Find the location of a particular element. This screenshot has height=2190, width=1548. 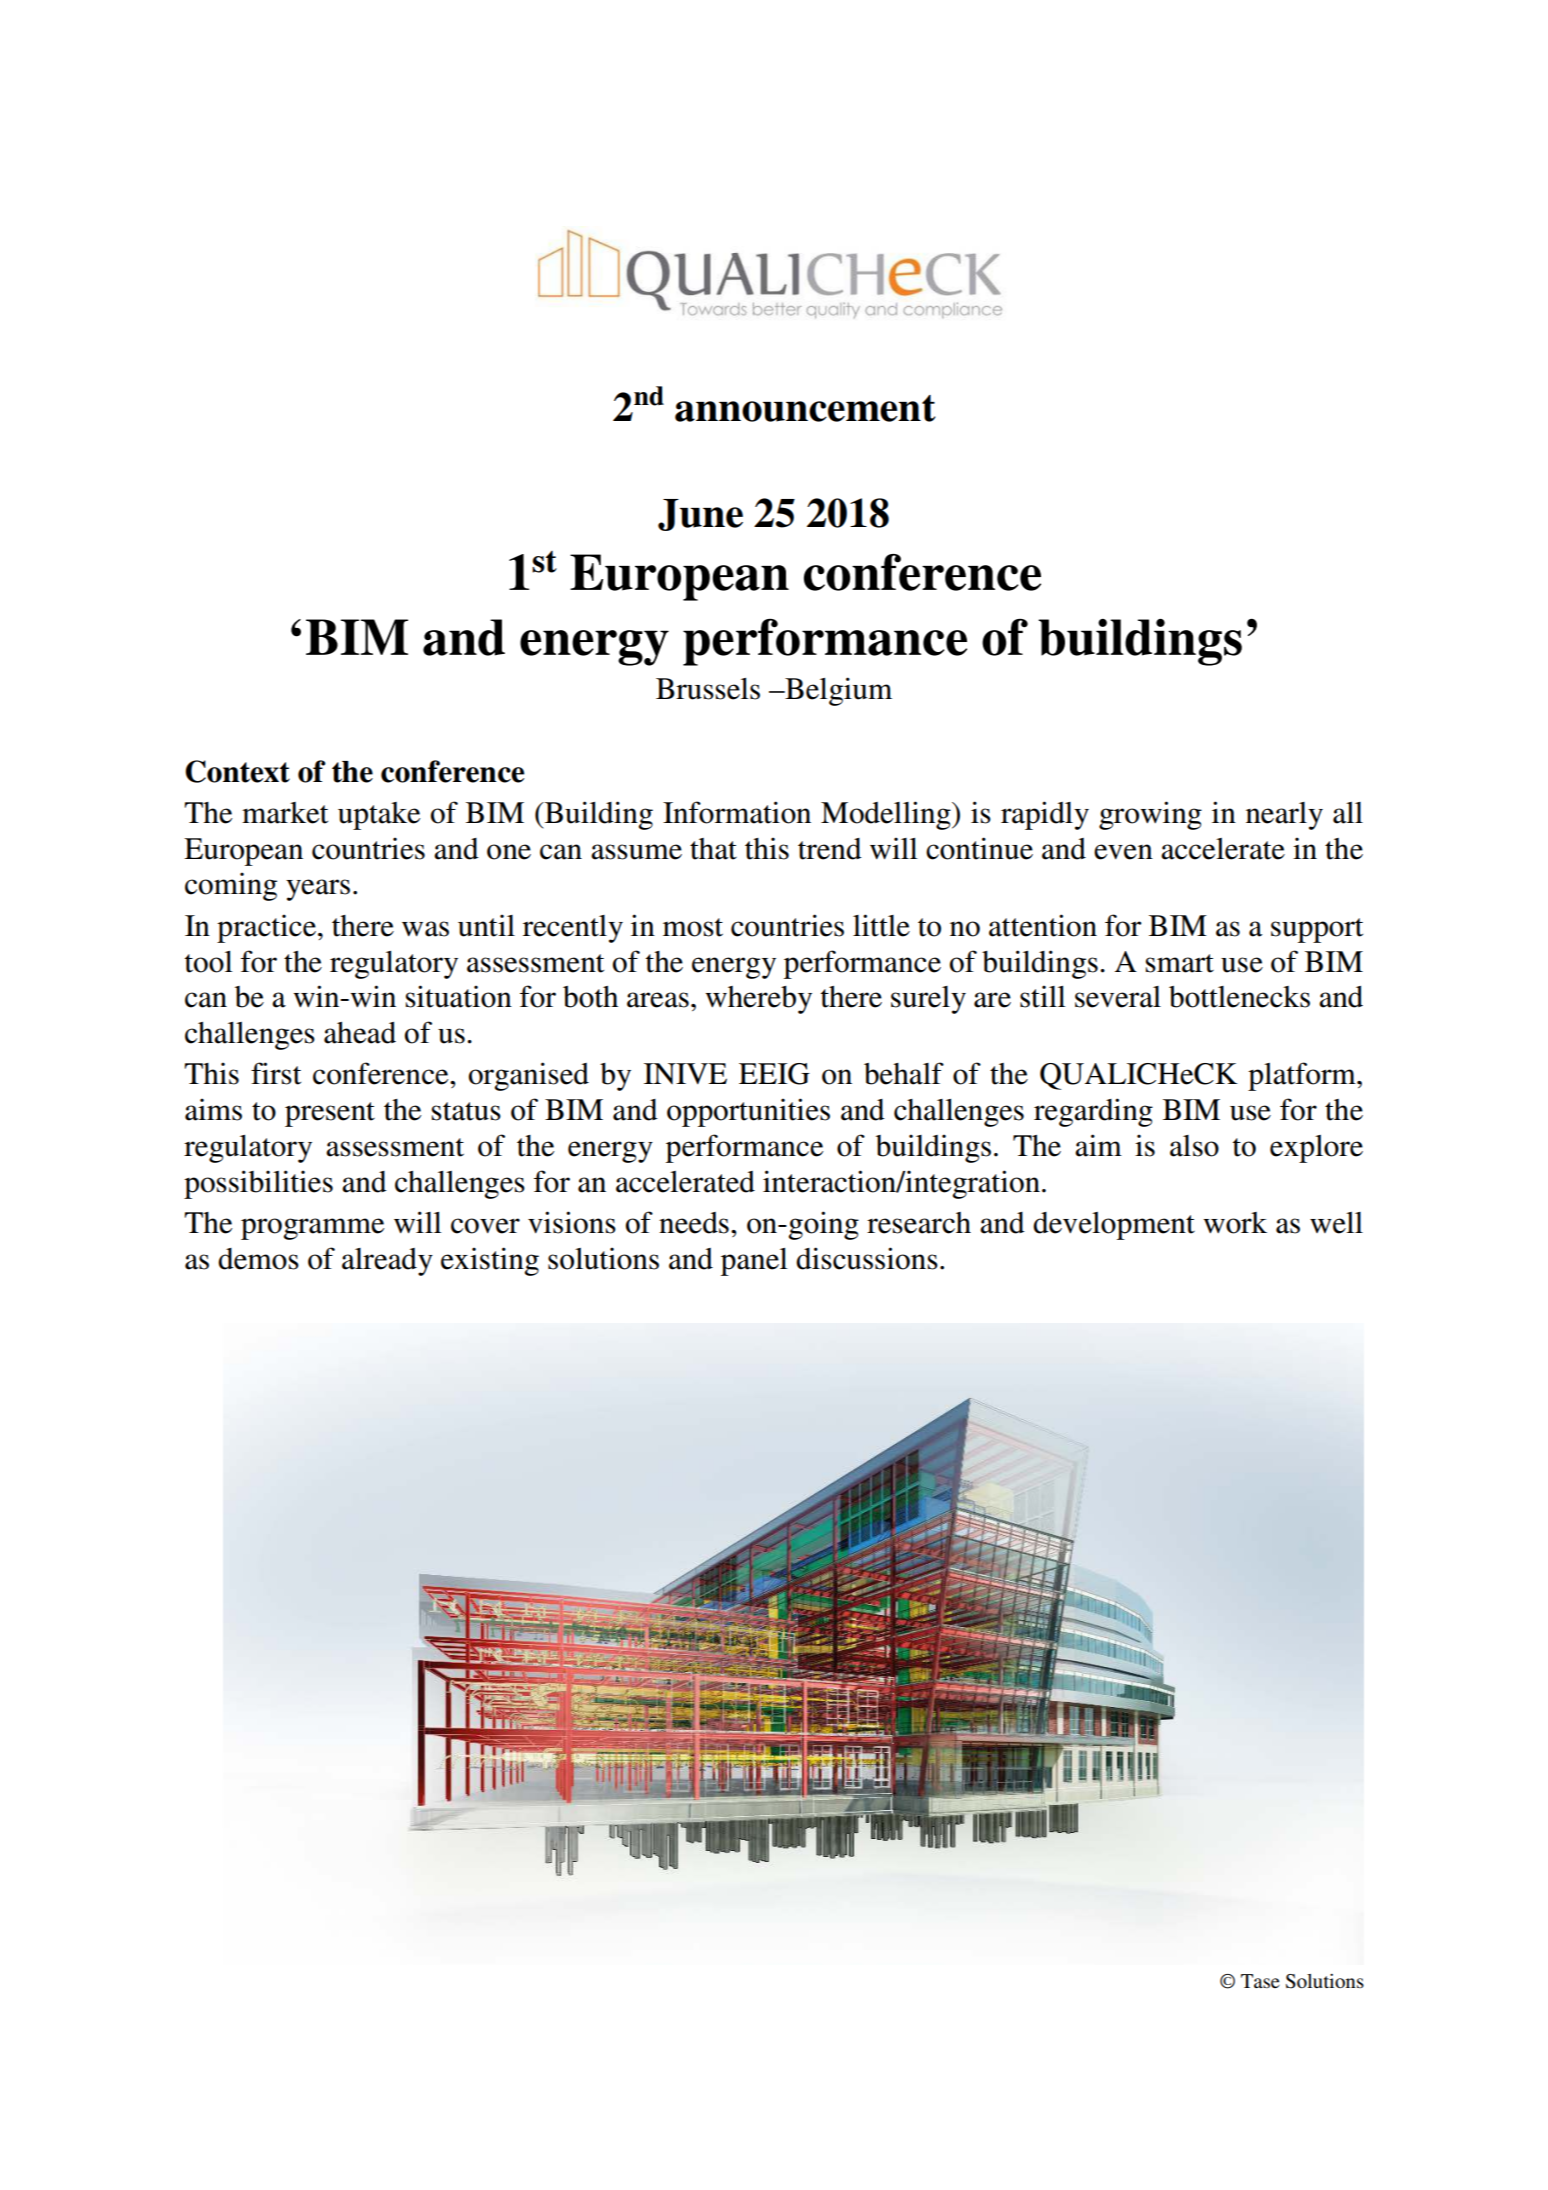

announcement is located at coordinates (805, 408).
